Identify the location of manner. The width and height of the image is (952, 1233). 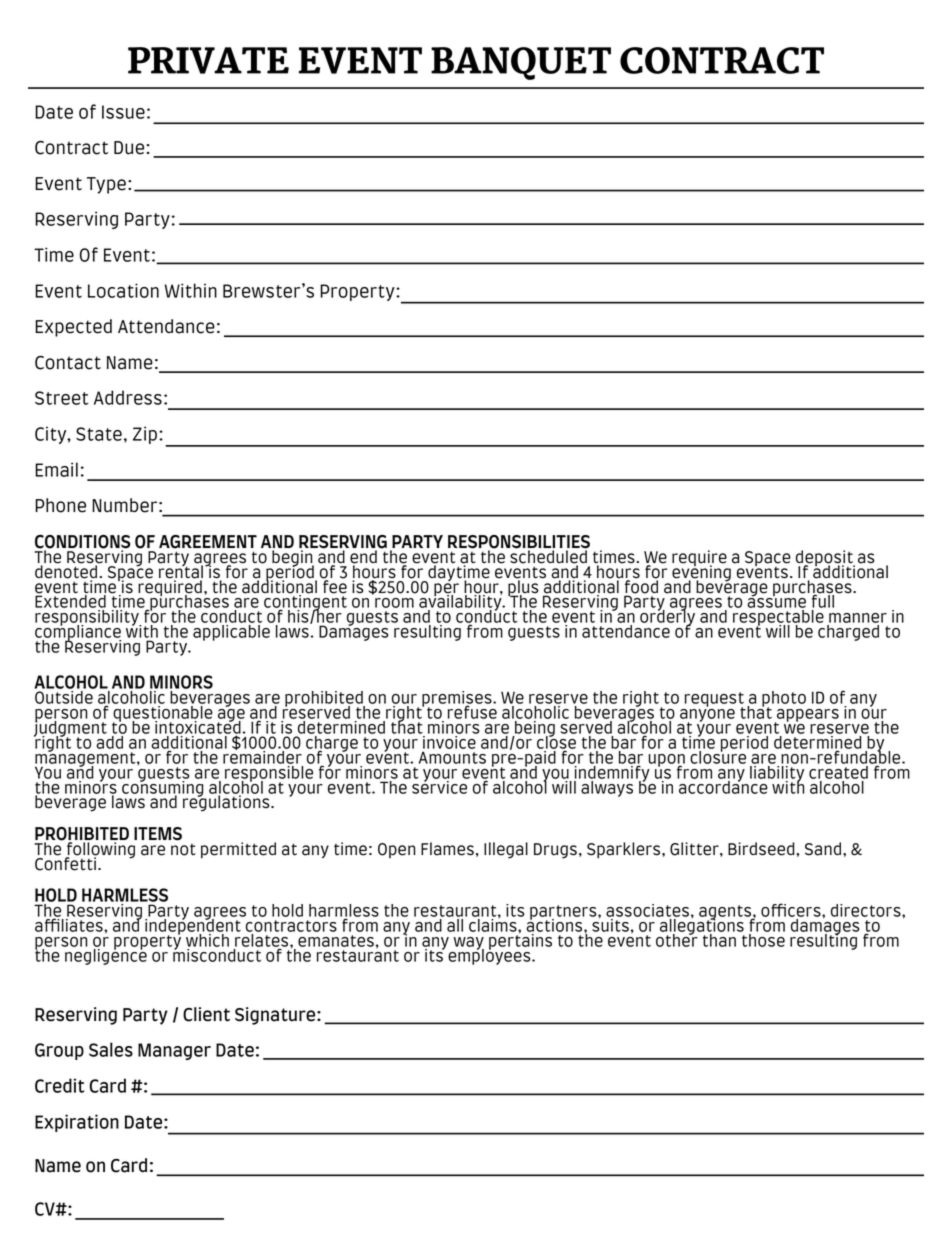
(858, 618).
